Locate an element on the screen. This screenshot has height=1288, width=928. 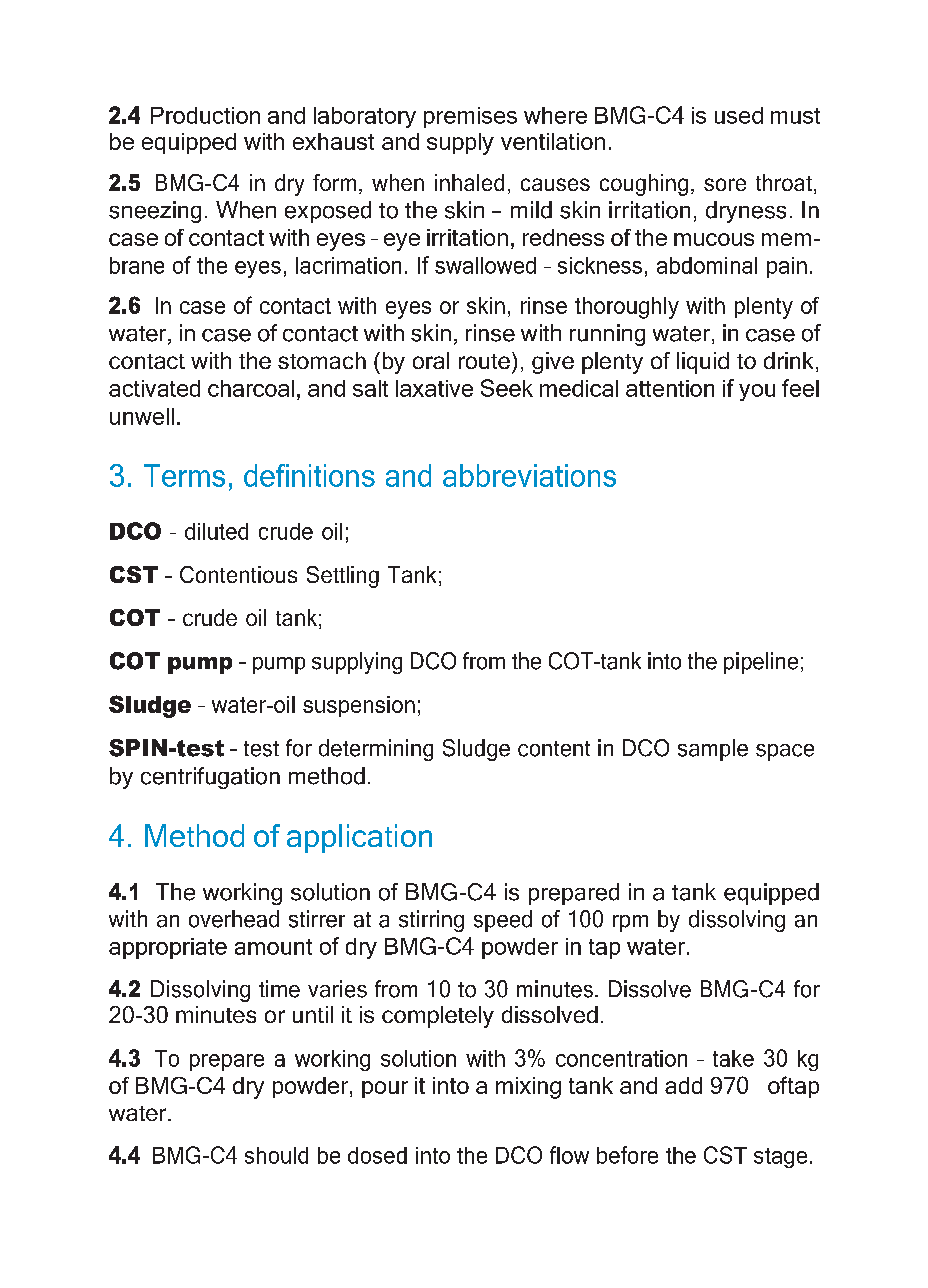
you is located at coordinates (757, 392).
